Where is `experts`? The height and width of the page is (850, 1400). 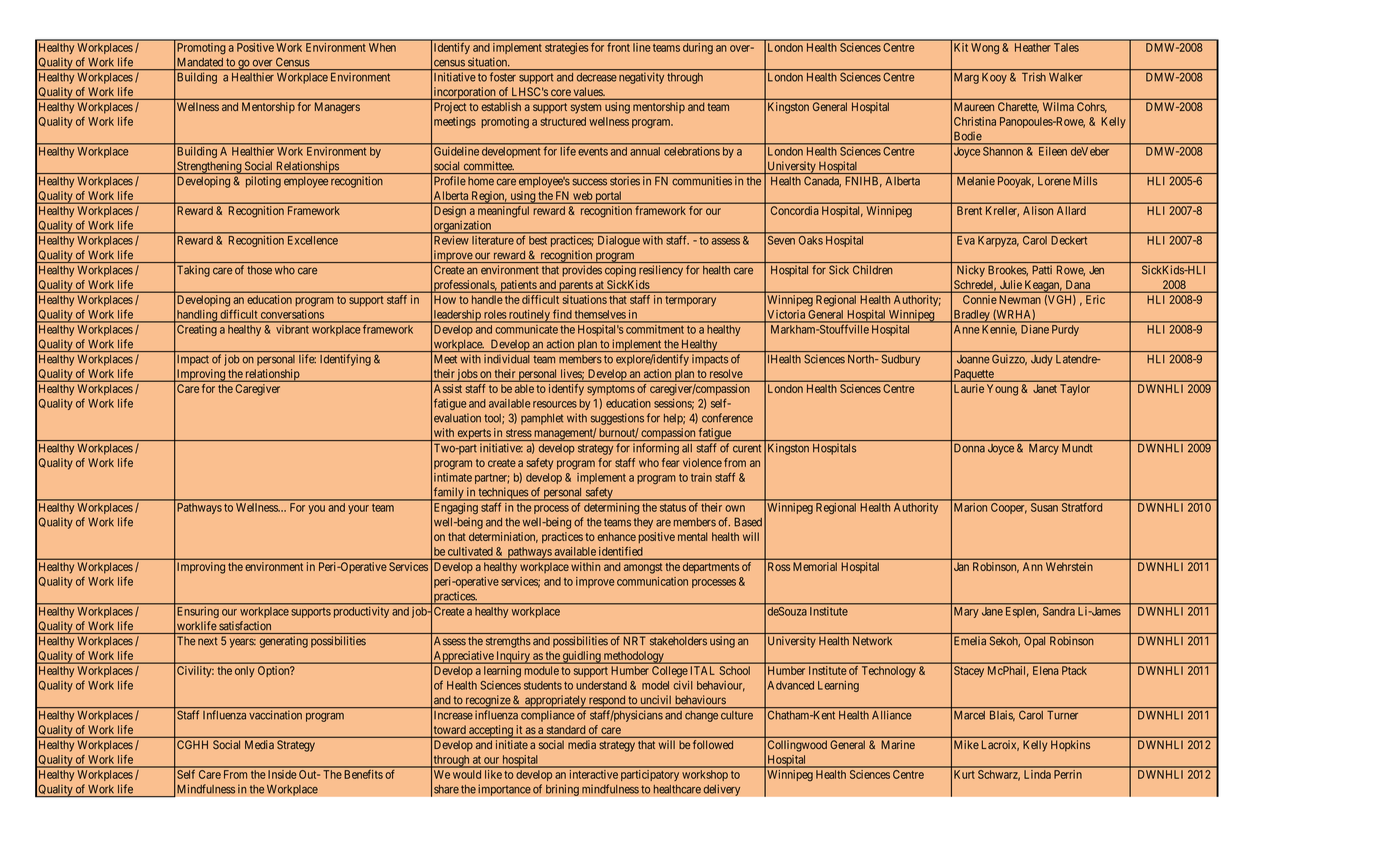 experts is located at coordinates (473, 435).
